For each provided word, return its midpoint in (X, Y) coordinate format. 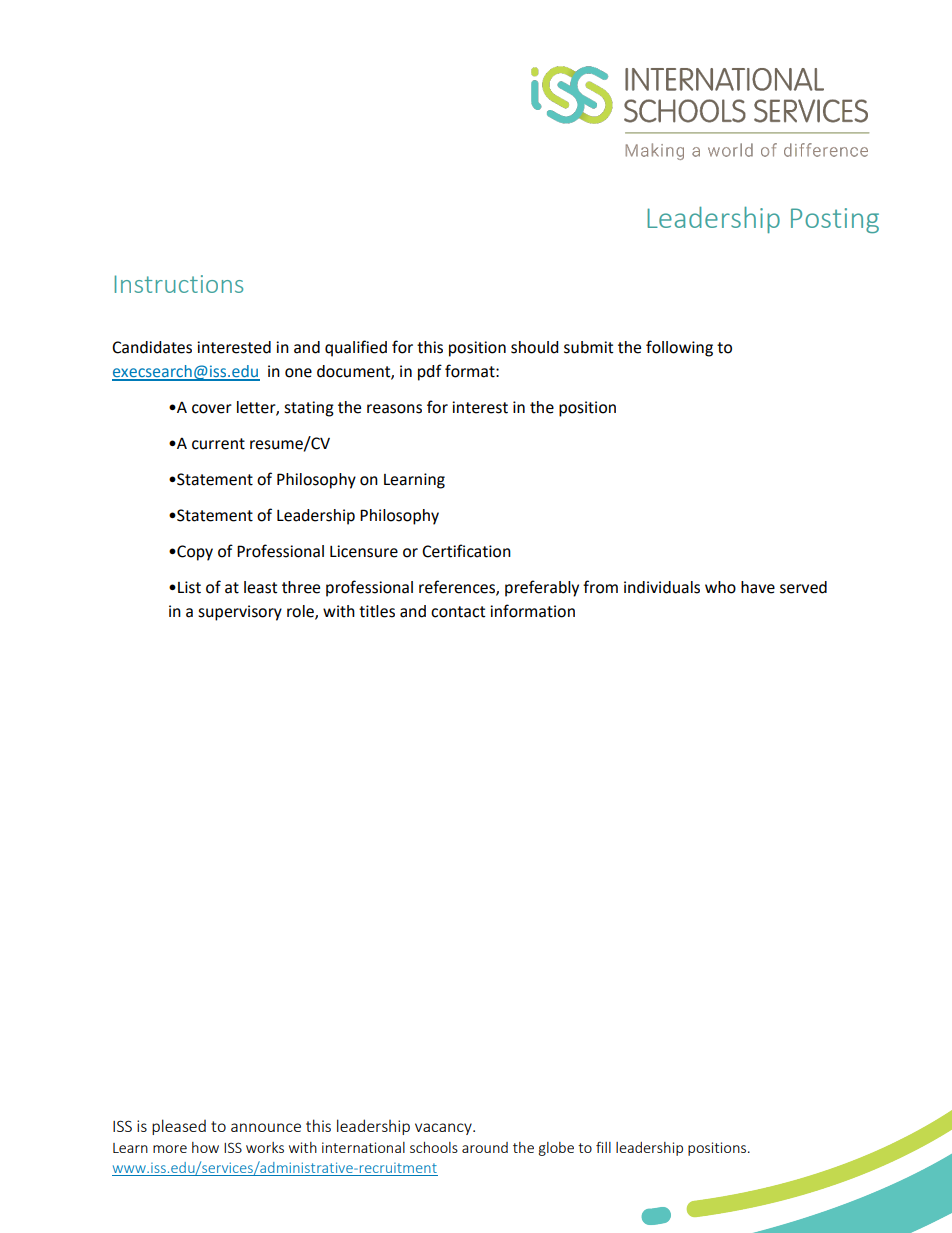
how (205, 1147)
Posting (835, 220)
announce (266, 1127)
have (758, 587)
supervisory (240, 613)
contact (458, 612)
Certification (466, 551)
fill (603, 1147)
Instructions (179, 284)
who (720, 587)
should (535, 347)
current (218, 444)
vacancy (444, 1129)
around (485, 1147)
